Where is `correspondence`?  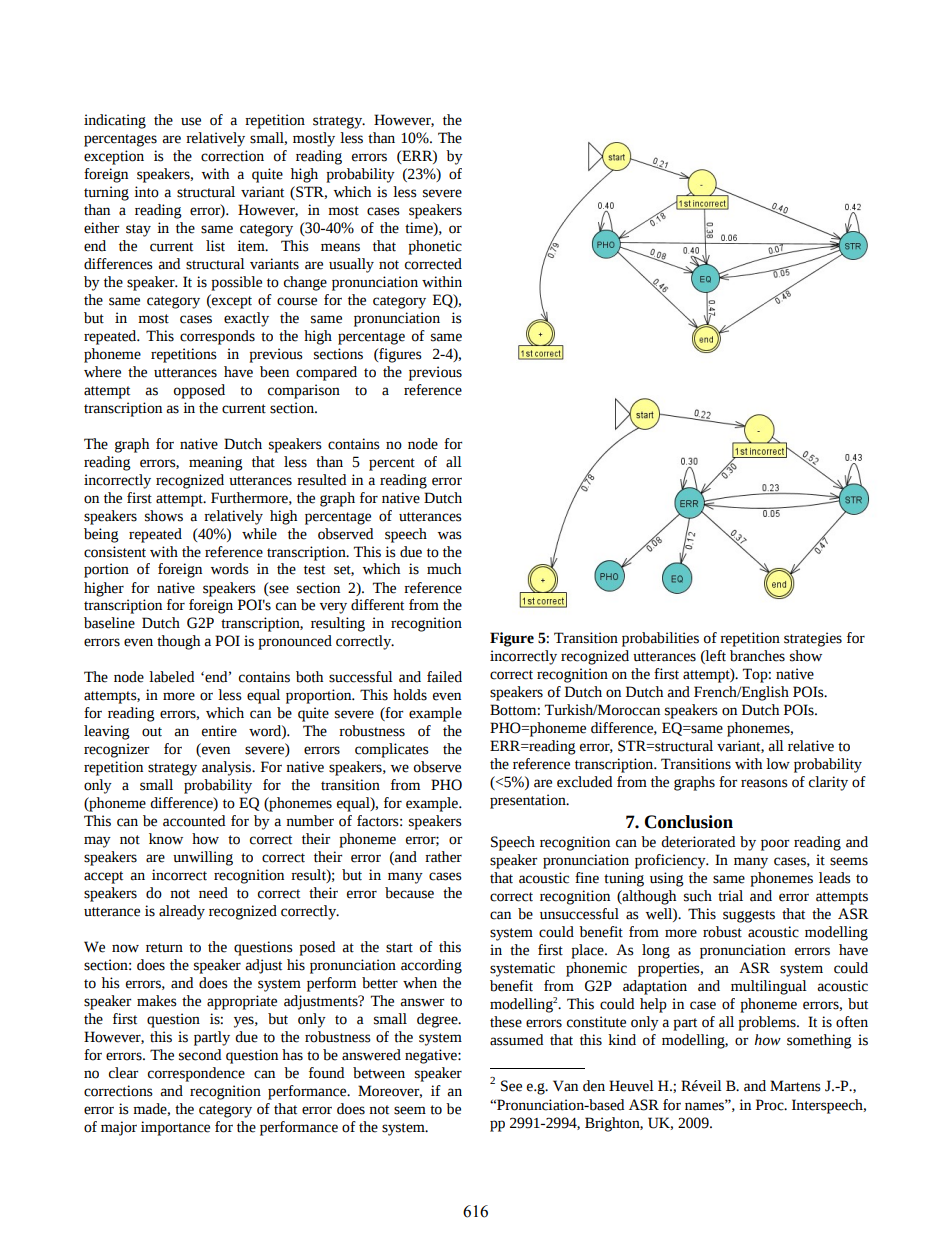
correspondence is located at coordinates (196, 1074).
